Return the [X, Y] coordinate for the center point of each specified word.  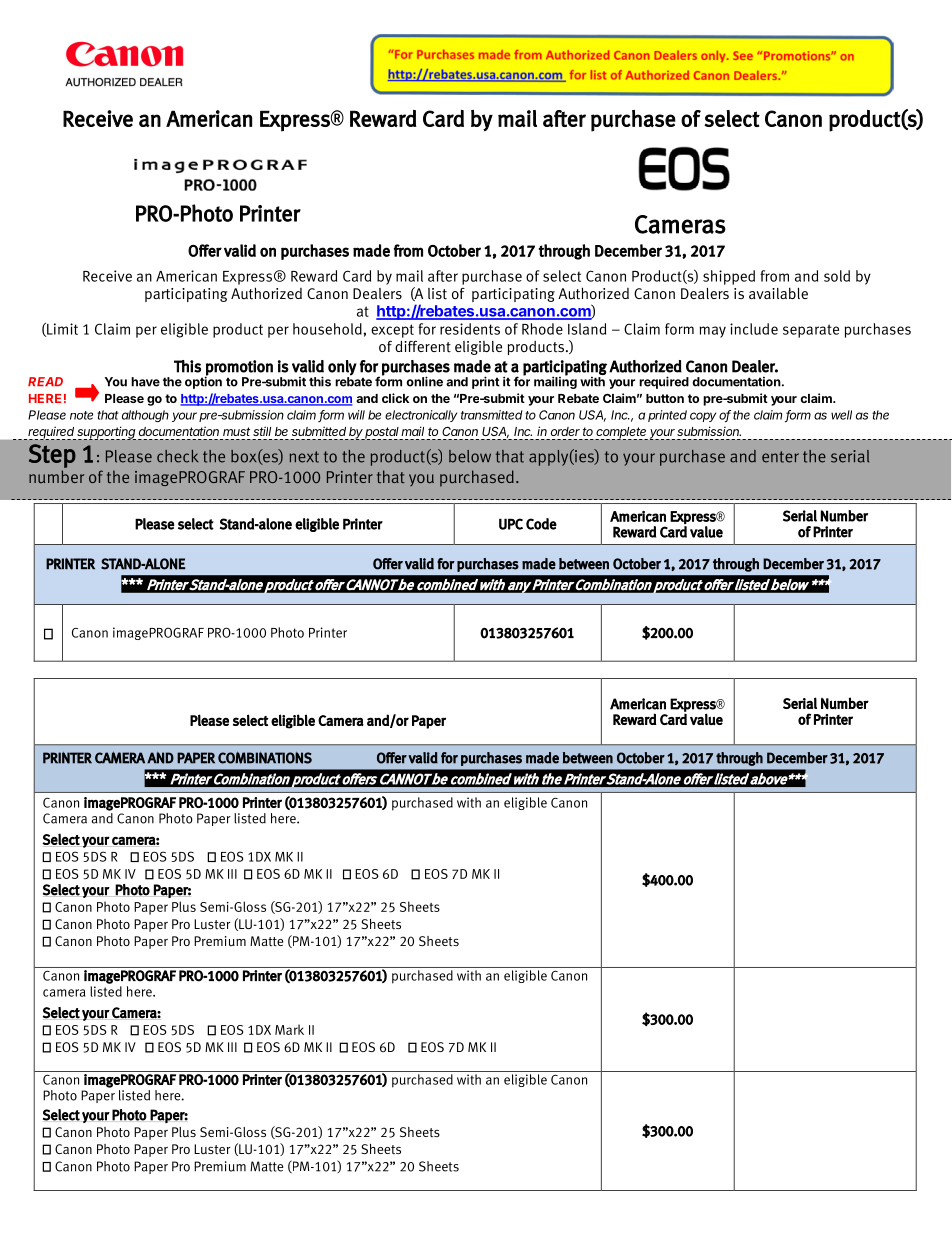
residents [470, 329]
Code [541, 524]
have [145, 382]
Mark [289, 1029]
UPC [511, 524]
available [778, 293]
